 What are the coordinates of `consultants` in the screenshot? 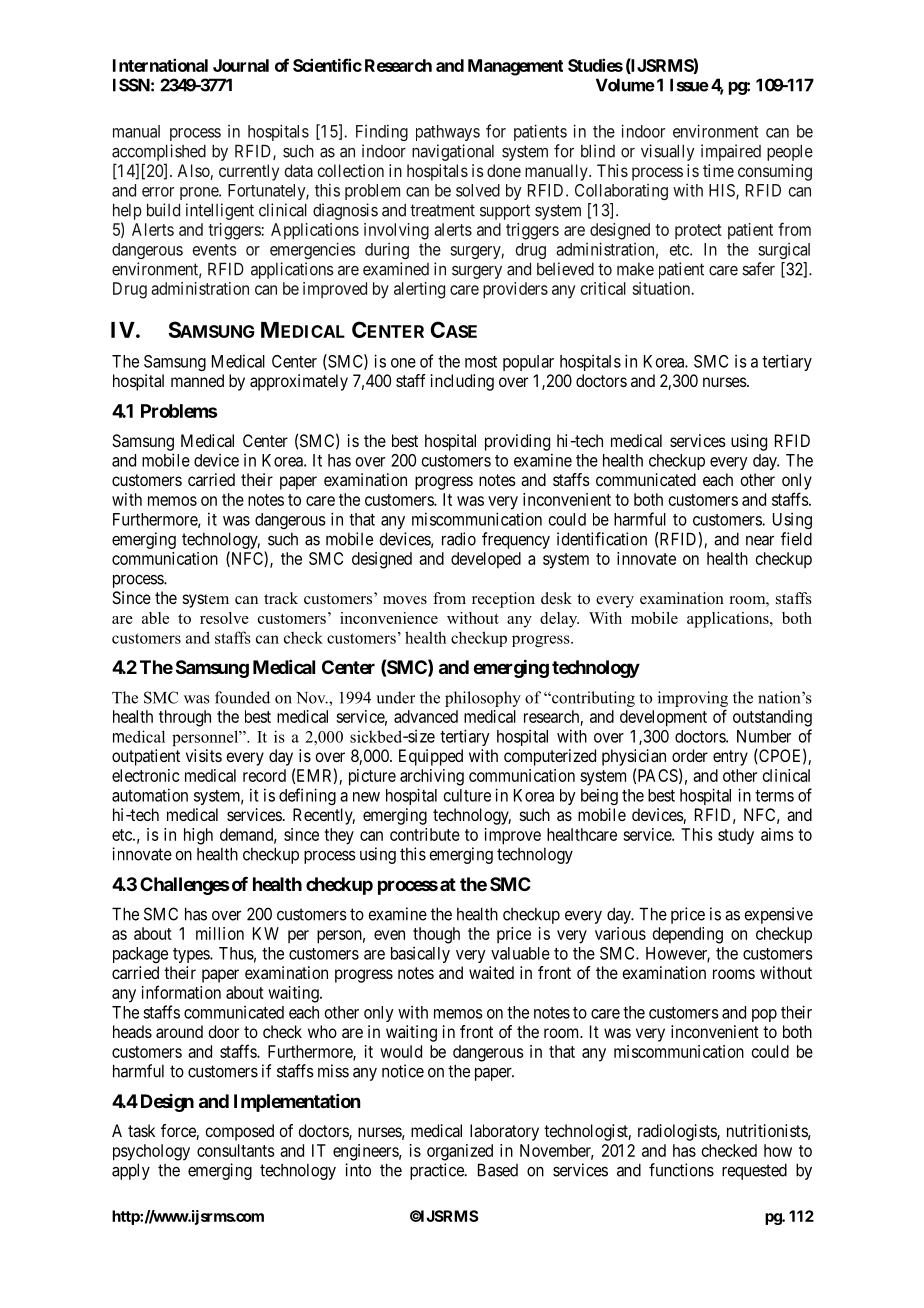 It's located at (236, 1150).
